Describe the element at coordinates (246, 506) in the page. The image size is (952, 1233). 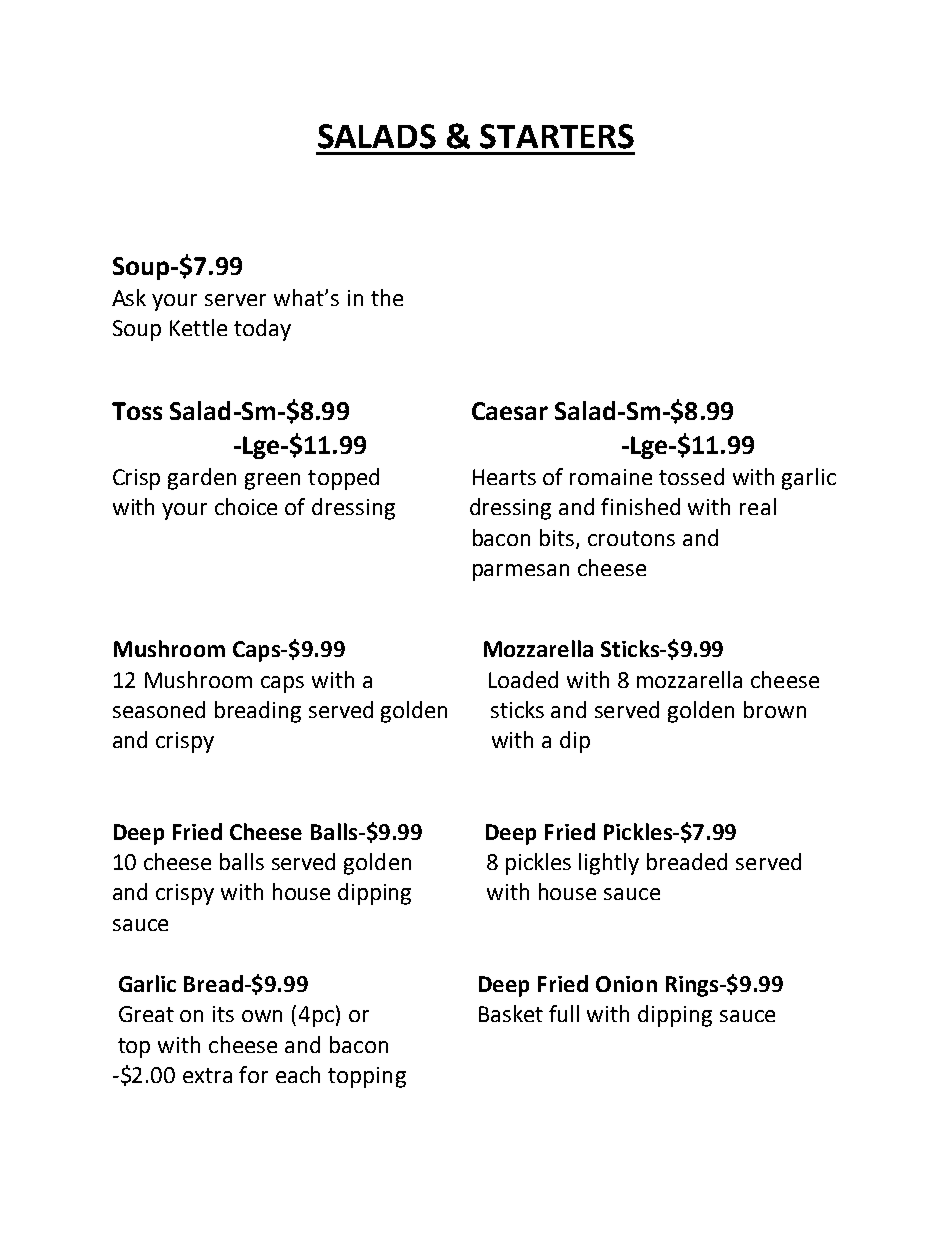
I see `choice` at that location.
